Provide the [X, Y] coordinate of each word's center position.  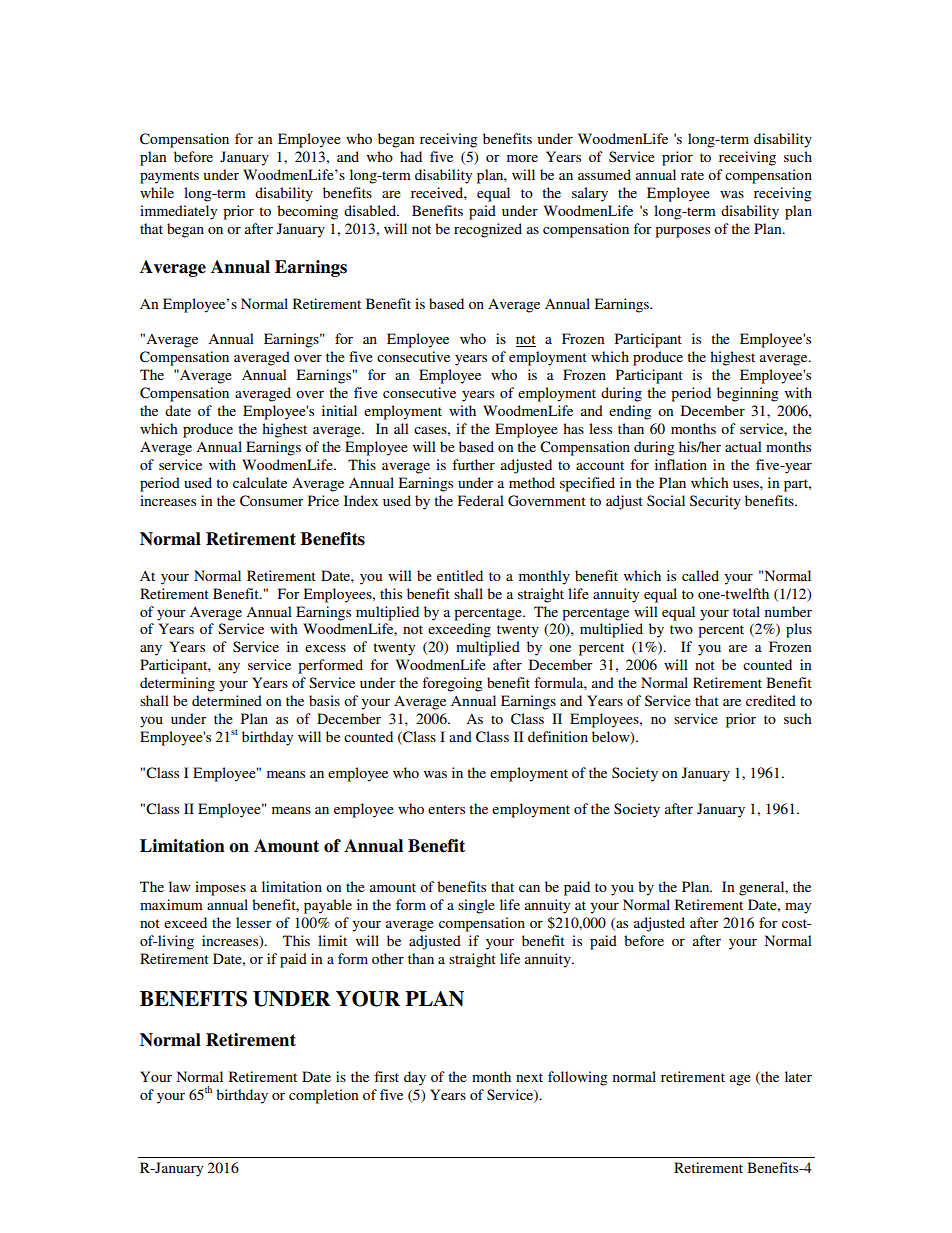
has [573, 428]
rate [692, 175]
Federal [481, 500]
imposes [220, 888]
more [522, 158]
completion [323, 1096]
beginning [748, 394]
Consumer [272, 501]
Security [715, 502]
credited [771, 700]
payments [169, 177]
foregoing [452, 684]
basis [324, 700]
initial [339, 410]
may [798, 908]
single [476, 906]
